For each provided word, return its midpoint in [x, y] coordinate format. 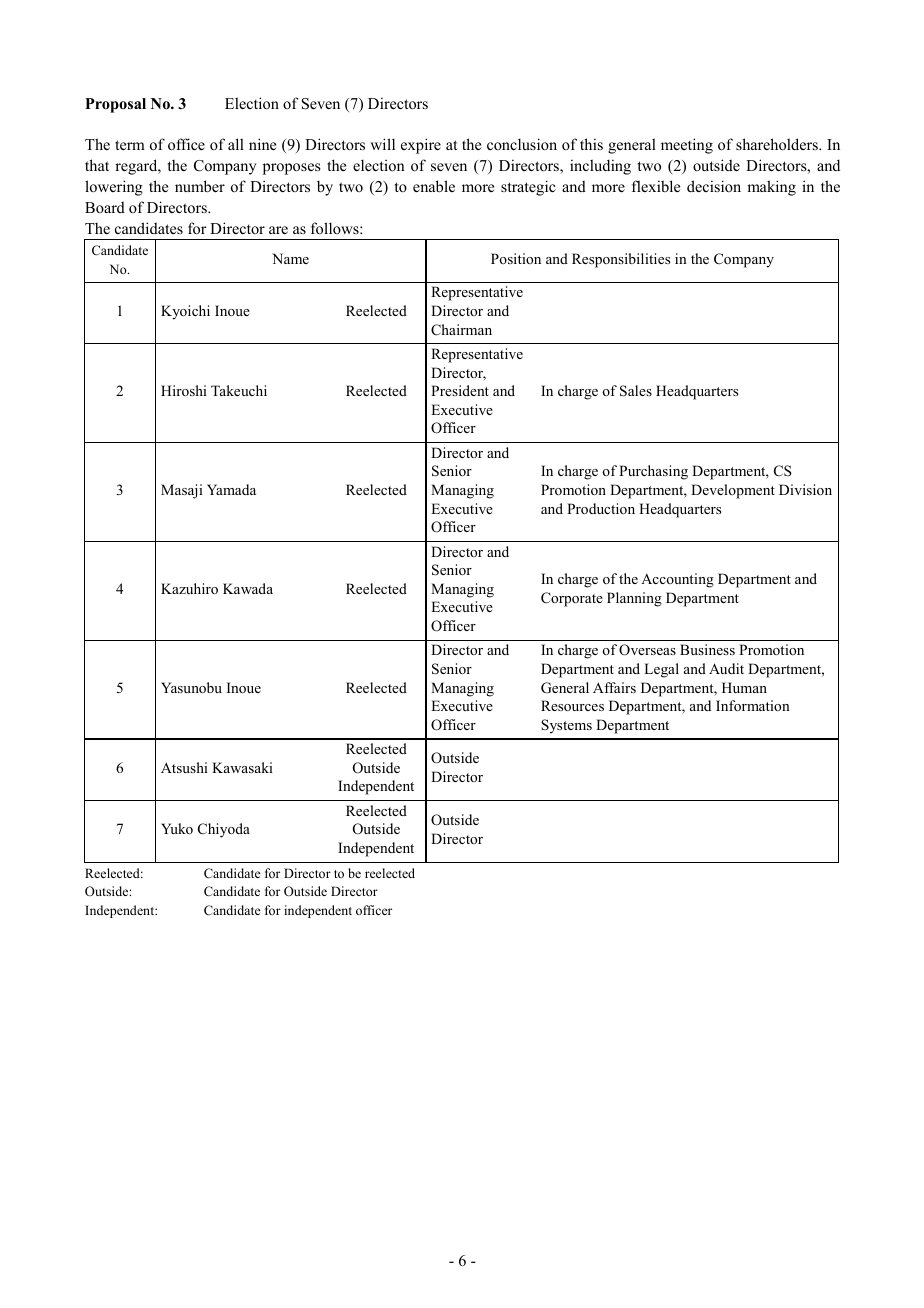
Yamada [231, 489]
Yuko [177, 828]
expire [421, 146]
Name [290, 258]
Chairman [461, 330]
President [460, 390]
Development [733, 491]
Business [707, 649]
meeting [687, 146]
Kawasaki [242, 767]
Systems [566, 726]
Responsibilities [621, 260]
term [130, 145]
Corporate [572, 599]
